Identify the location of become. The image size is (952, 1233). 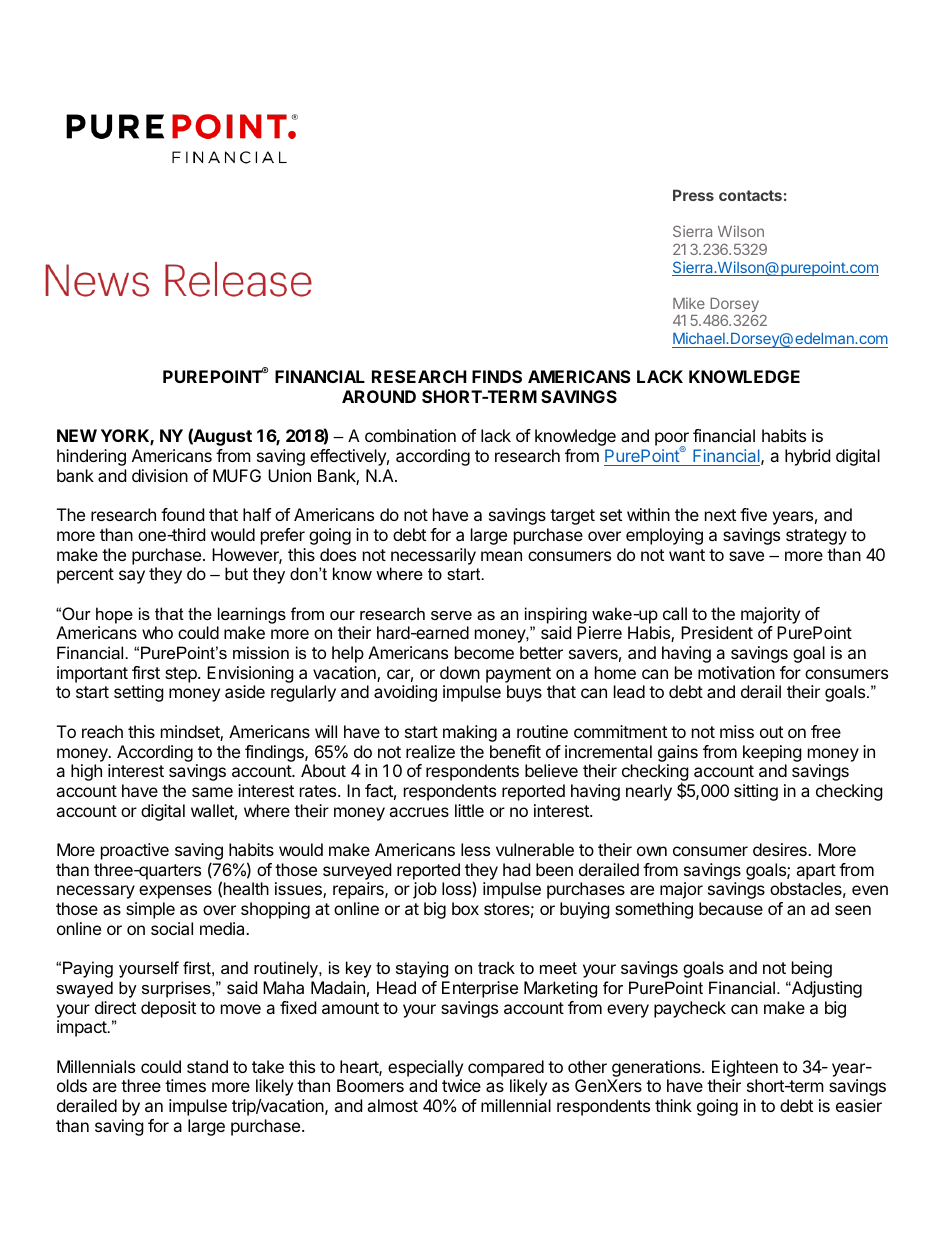
(484, 652).
